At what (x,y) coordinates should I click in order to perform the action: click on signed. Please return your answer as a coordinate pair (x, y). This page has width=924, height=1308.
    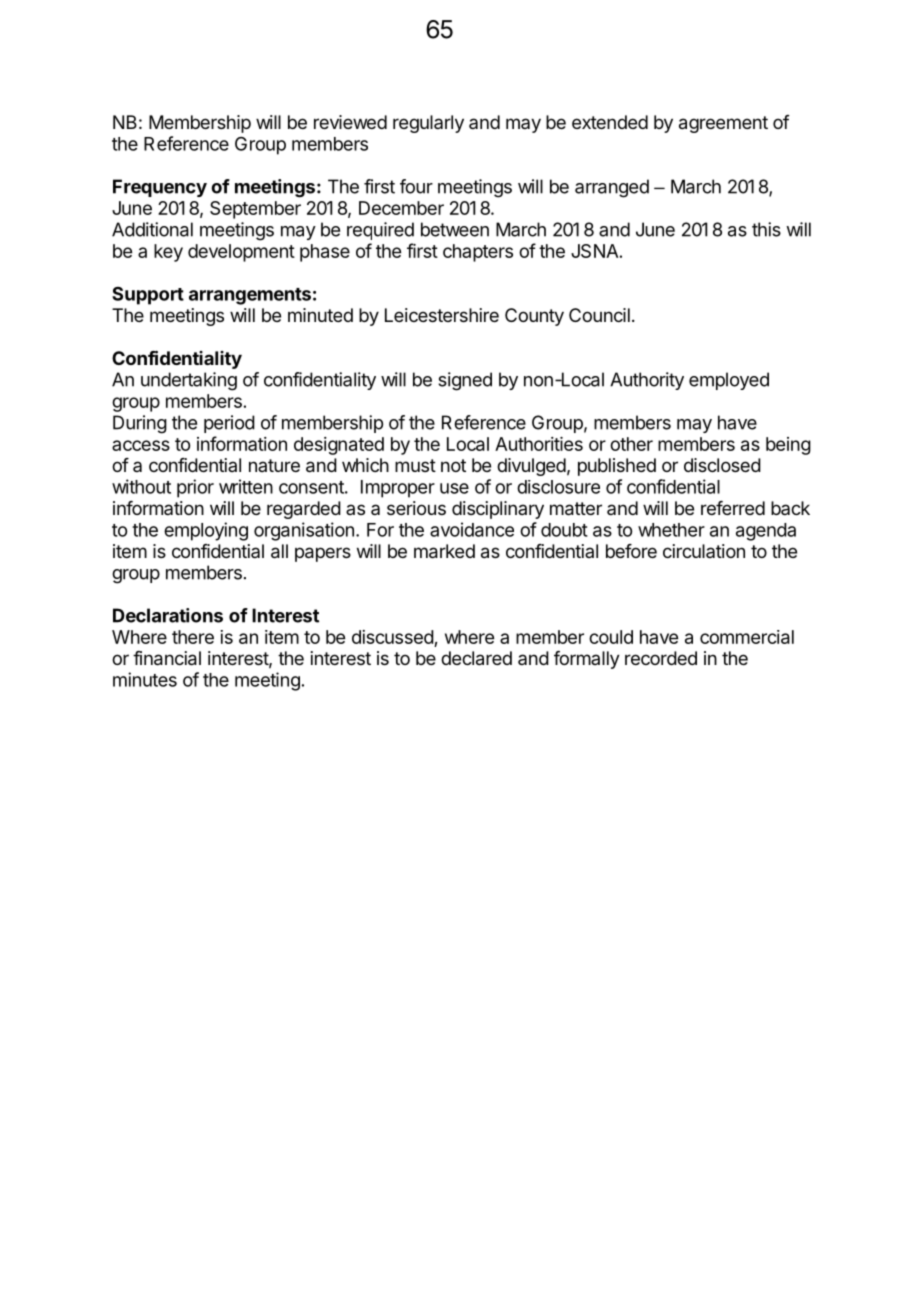
    Looking at the image, I should click on (465, 381).
